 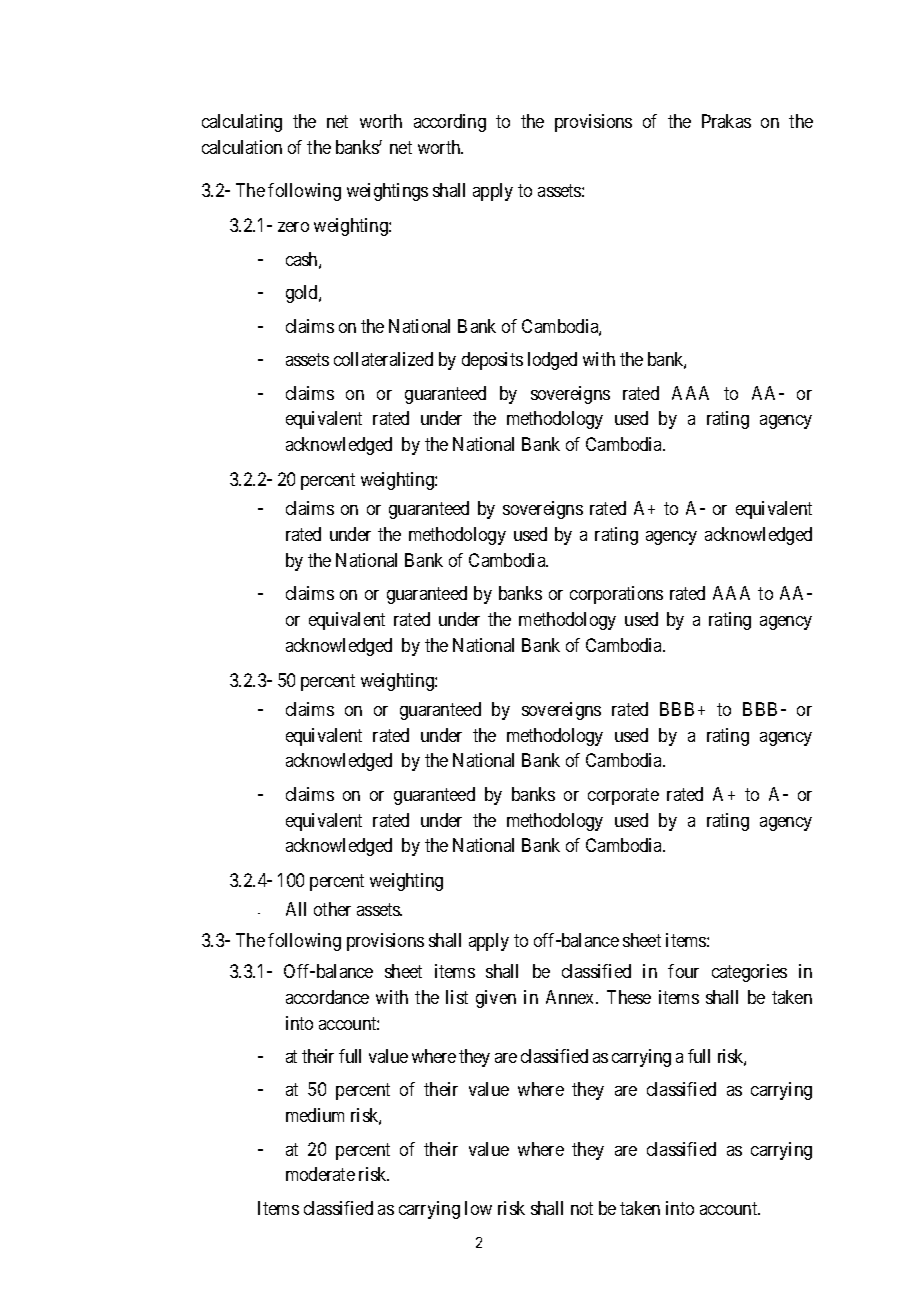 What do you see at coordinates (623, 796) in the screenshot?
I see `corporate` at bounding box center [623, 796].
